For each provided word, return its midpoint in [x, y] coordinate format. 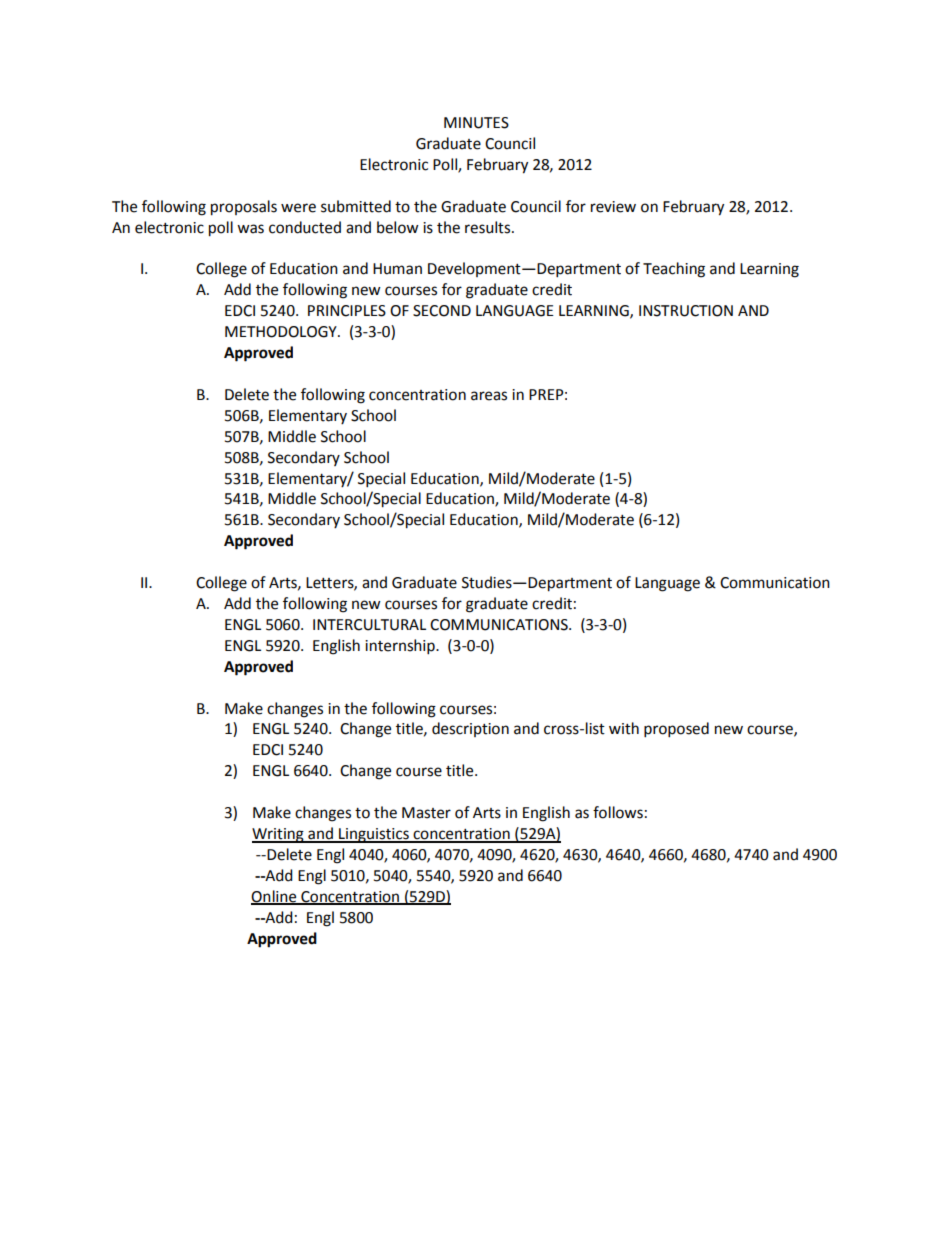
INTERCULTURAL [369, 625]
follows [618, 812]
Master [426, 813]
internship [401, 647]
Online [275, 897]
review [613, 207]
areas [489, 396]
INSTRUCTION [686, 311]
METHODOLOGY [282, 332]
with [624, 728]
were [298, 208]
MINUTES [476, 123]
